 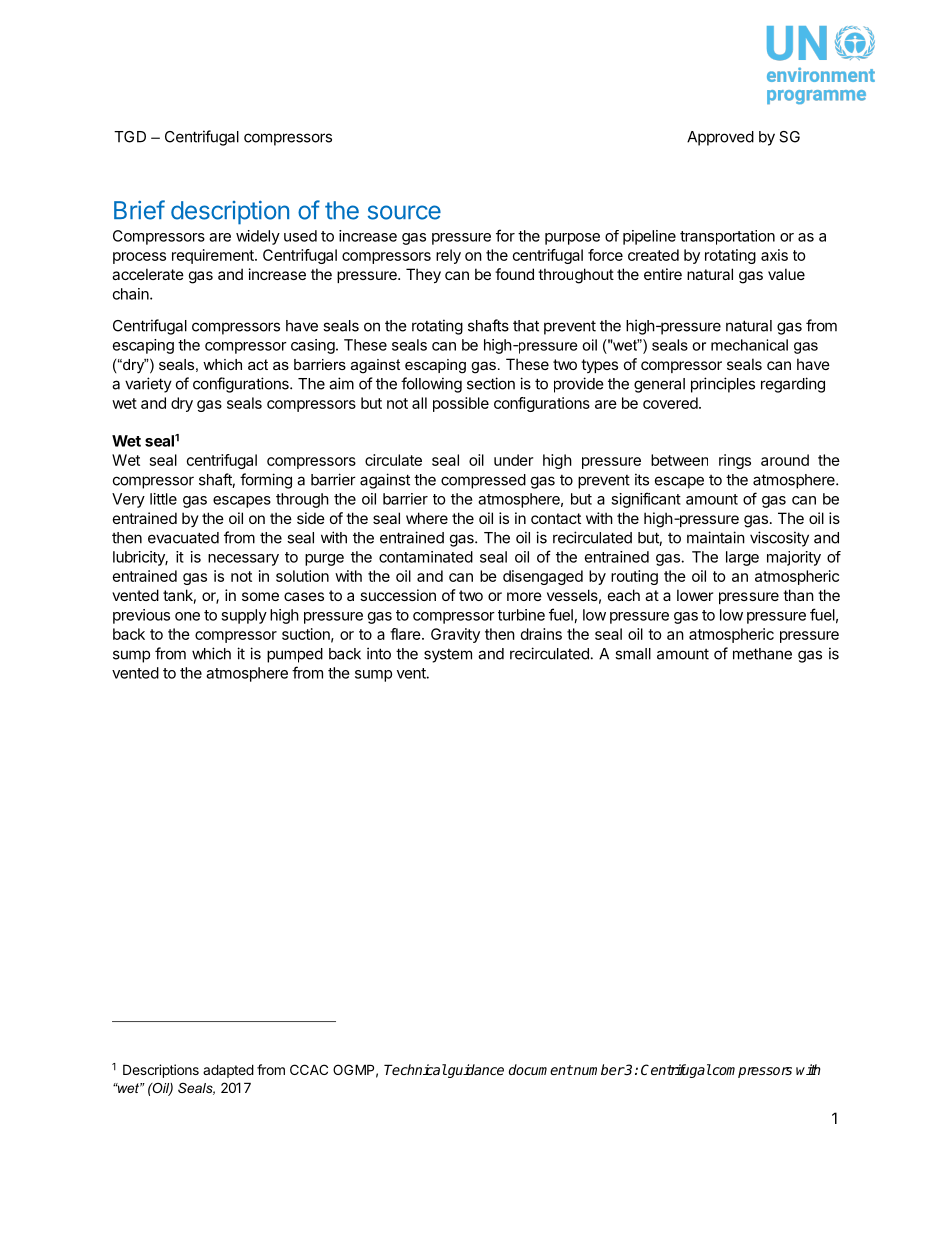 I want to click on adapted, so click(x=228, y=1071).
